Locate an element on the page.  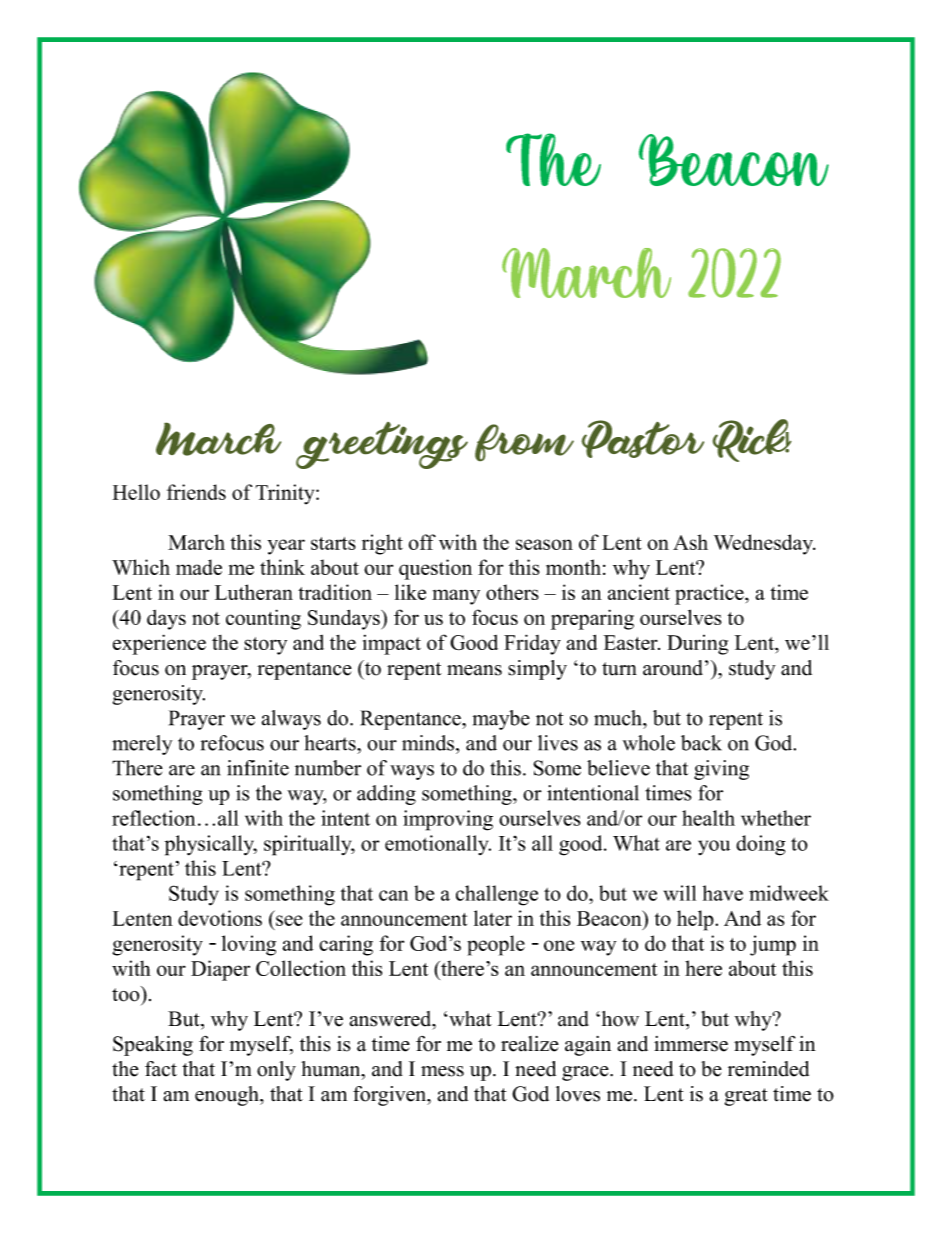
Rick is located at coordinates (752, 440).
